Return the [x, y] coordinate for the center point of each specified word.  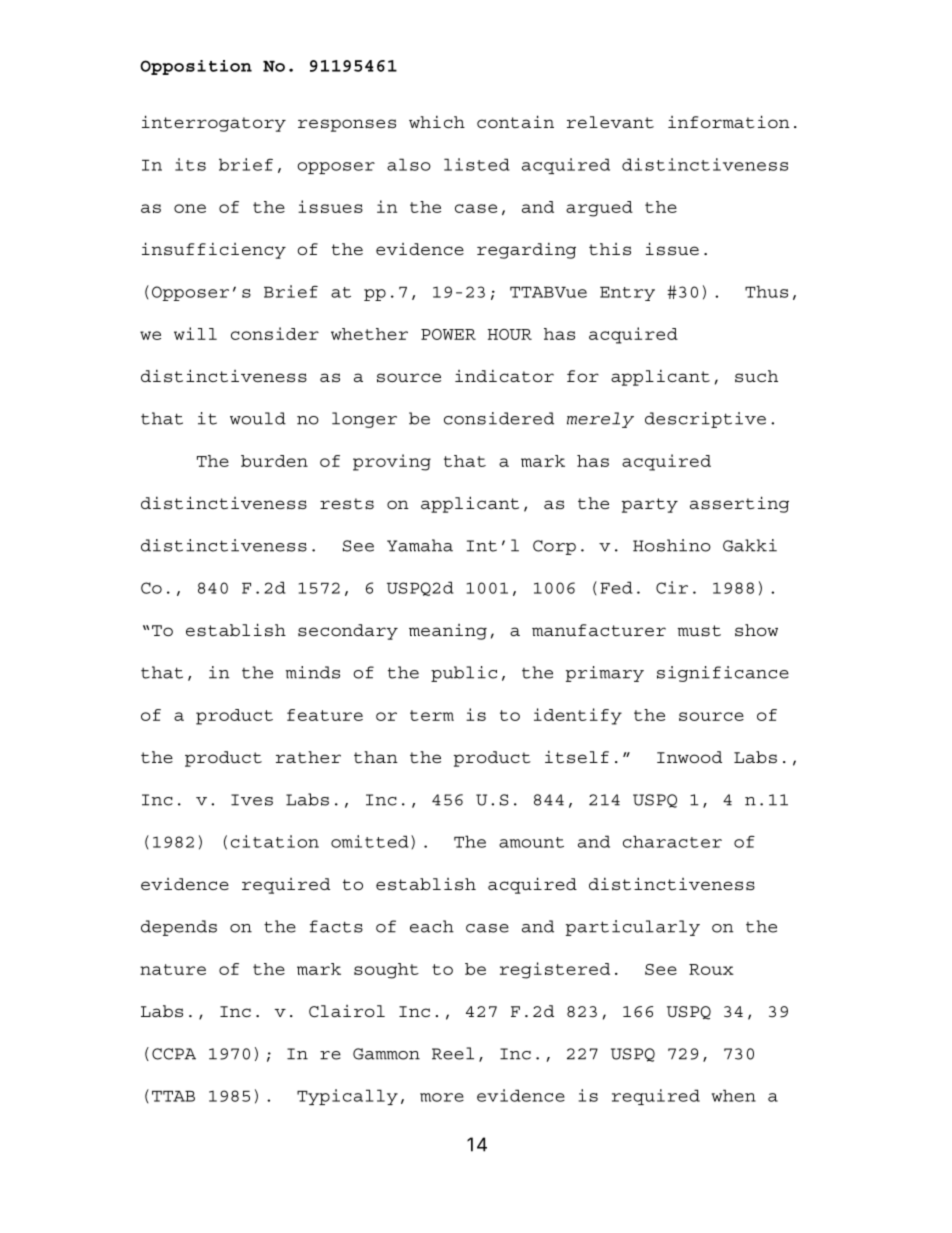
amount [531, 842]
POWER [448, 334]
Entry [627, 294]
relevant [610, 122]
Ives [252, 800]
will [195, 333]
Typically [347, 1097]
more [442, 1097]
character [672, 841]
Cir [672, 587]
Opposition [196, 67]
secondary [348, 632]
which [437, 122]
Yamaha [420, 545]
